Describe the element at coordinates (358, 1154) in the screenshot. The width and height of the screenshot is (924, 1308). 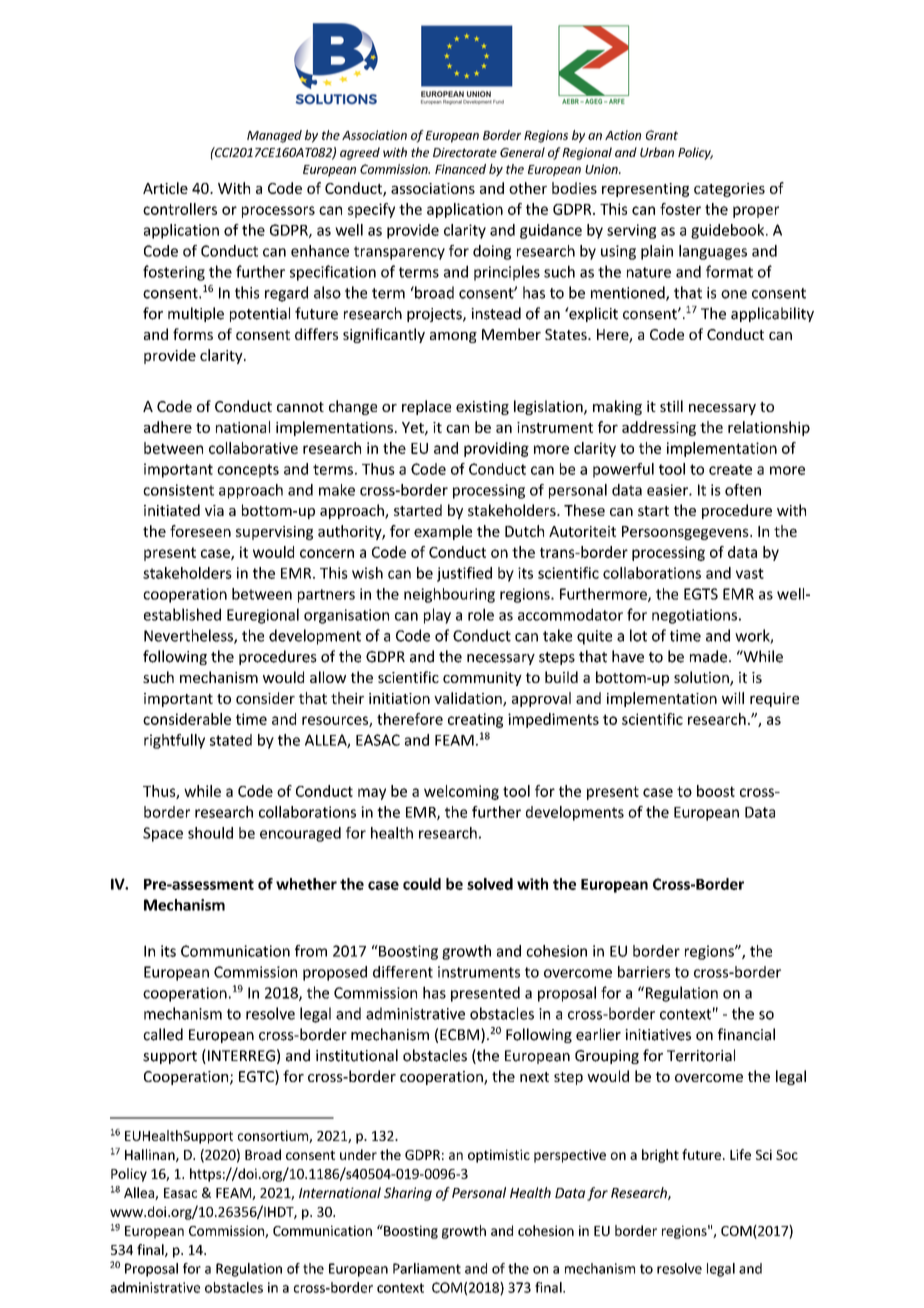
I see `under` at that location.
